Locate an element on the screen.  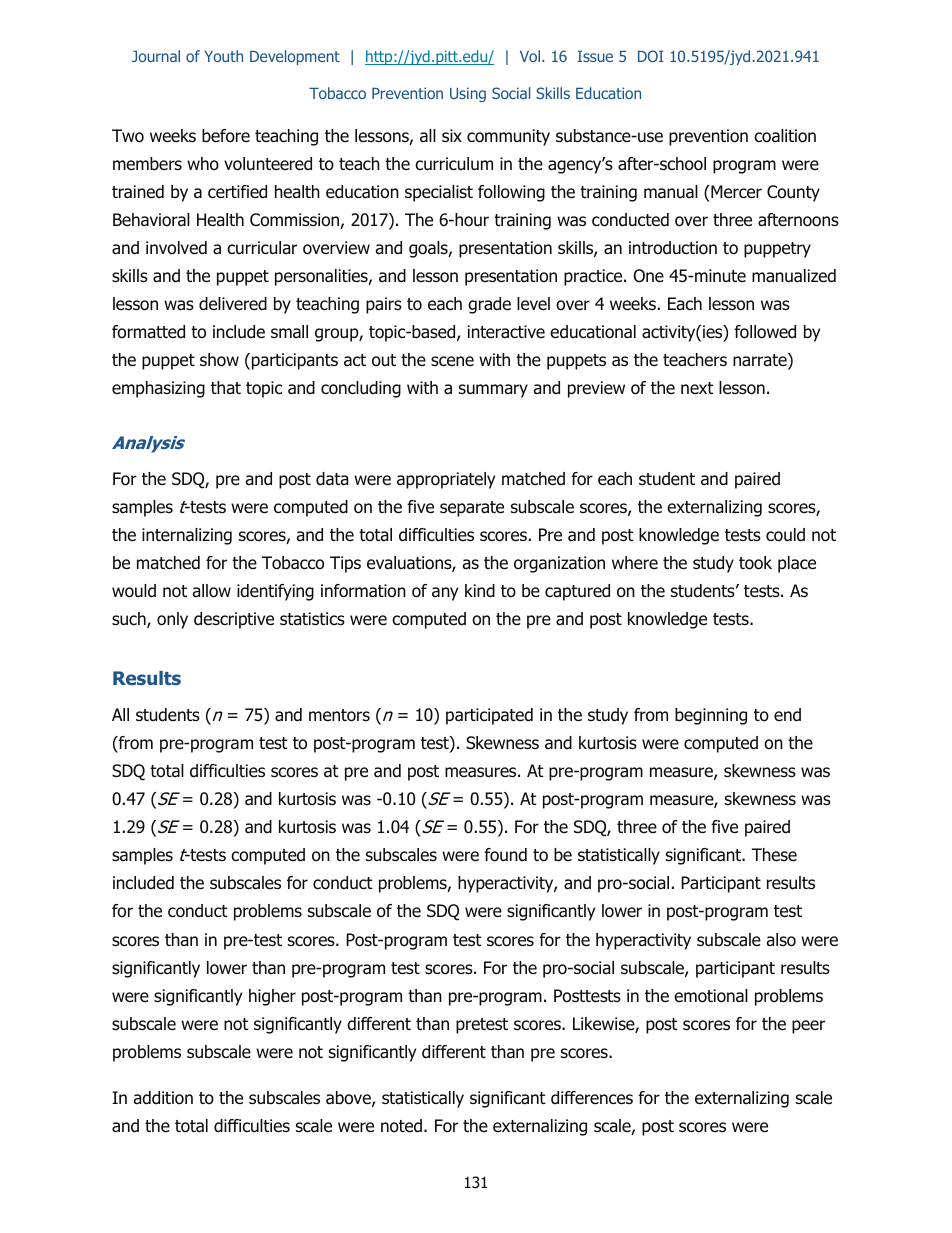
addition is located at coordinates (163, 1098).
